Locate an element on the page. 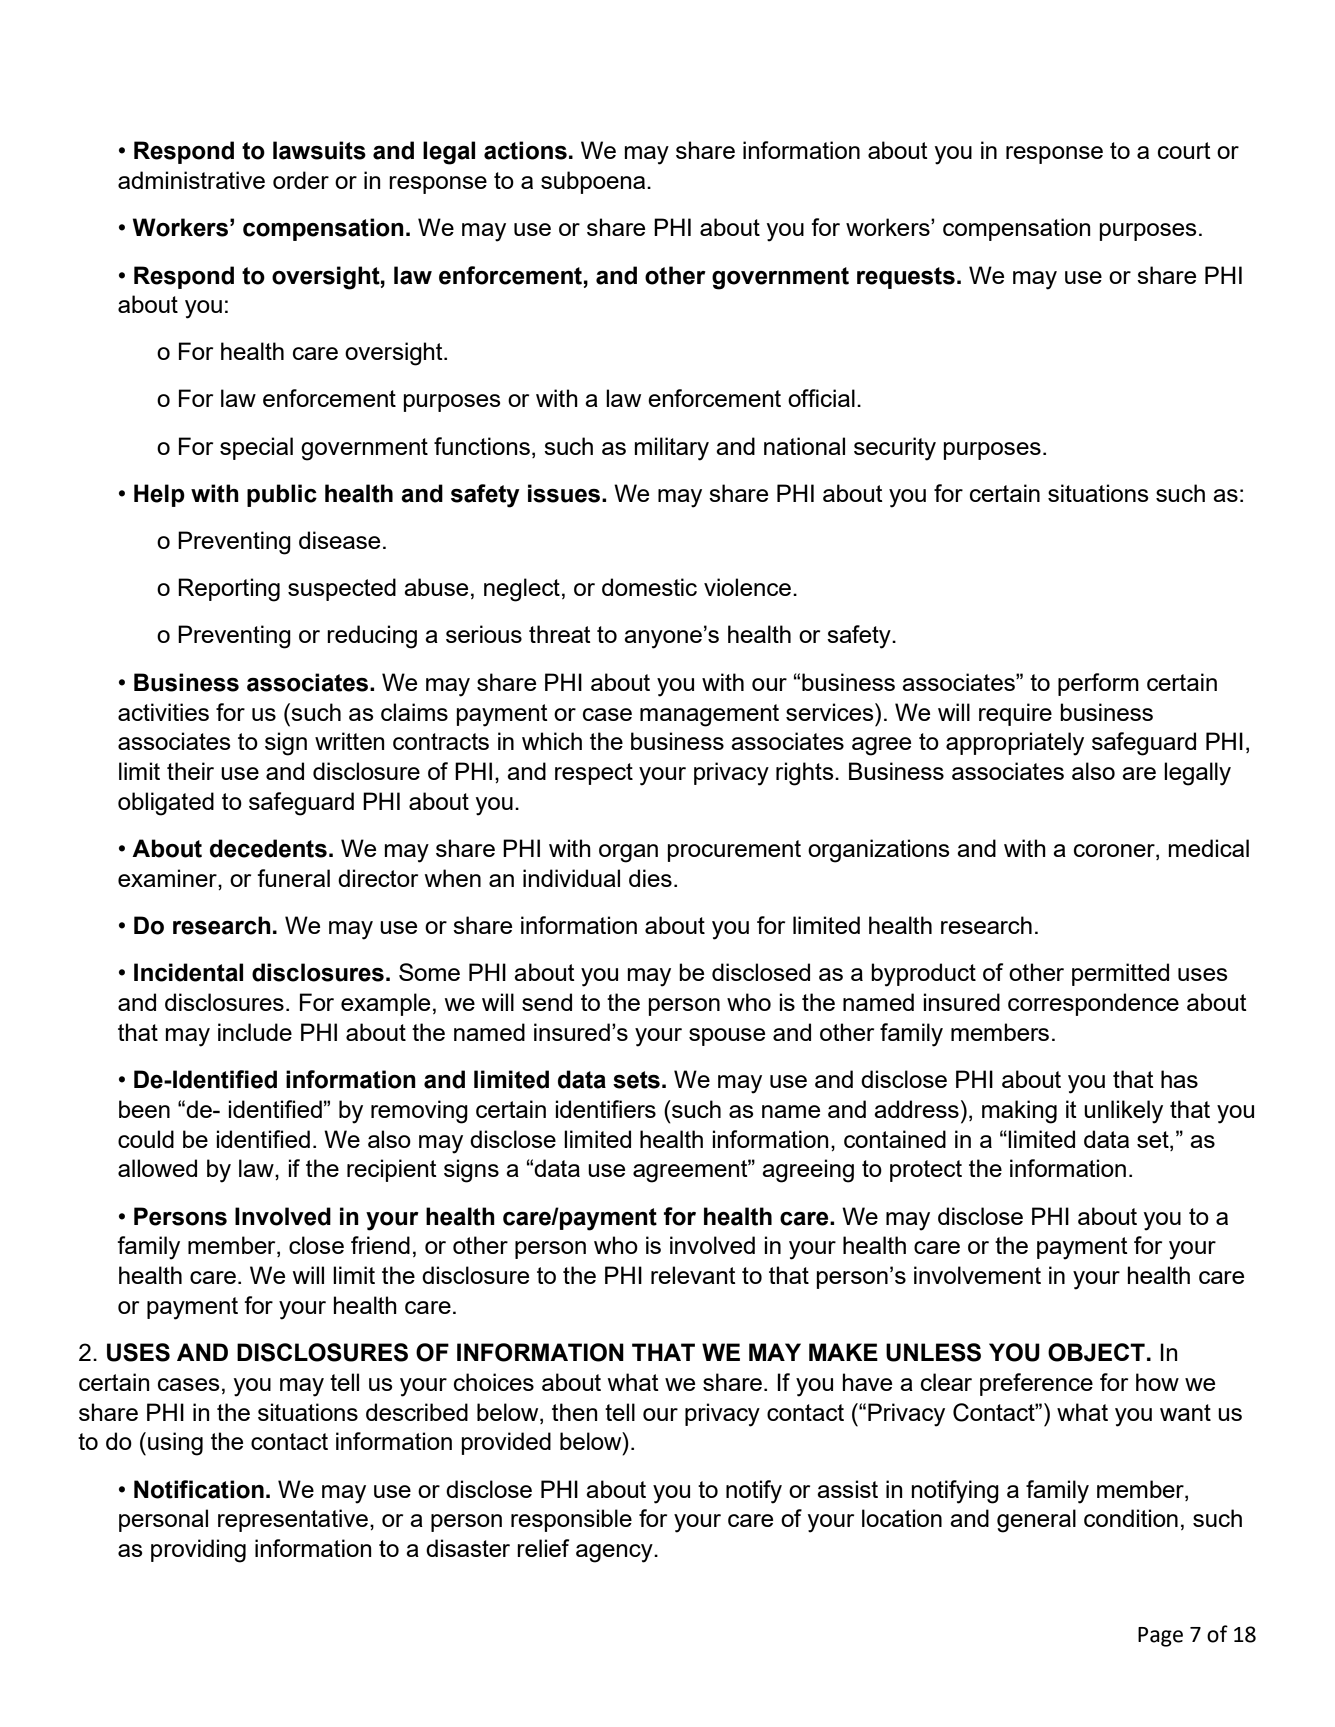 The image size is (1335, 1727). court is located at coordinates (1184, 150).
